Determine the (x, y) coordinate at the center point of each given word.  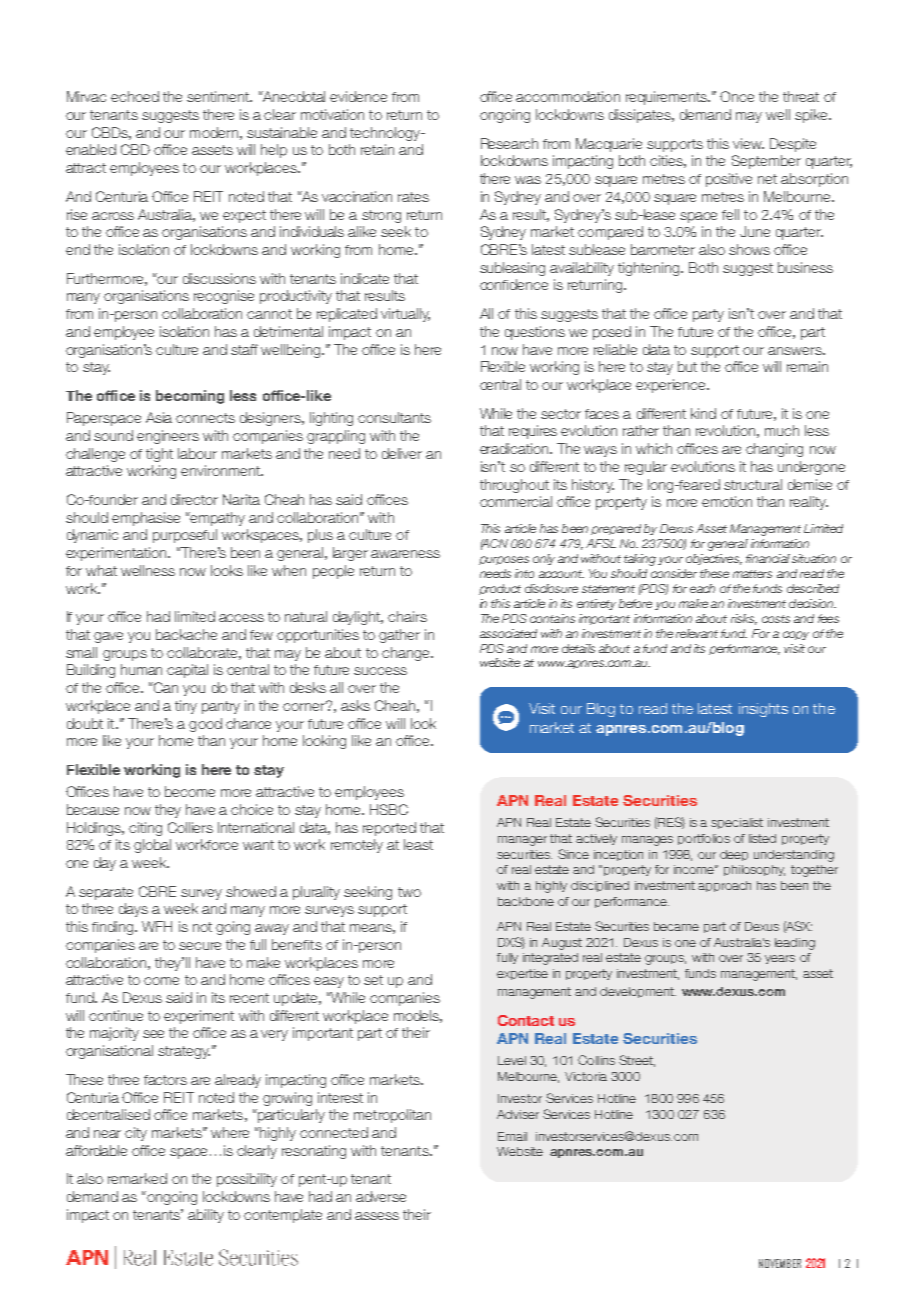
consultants (394, 417)
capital (187, 671)
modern (214, 132)
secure (200, 946)
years (780, 959)
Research (509, 143)
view (748, 143)
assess (377, 1216)
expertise (522, 974)
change (407, 654)
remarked (137, 1178)
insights (763, 710)
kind (703, 413)
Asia (159, 417)
